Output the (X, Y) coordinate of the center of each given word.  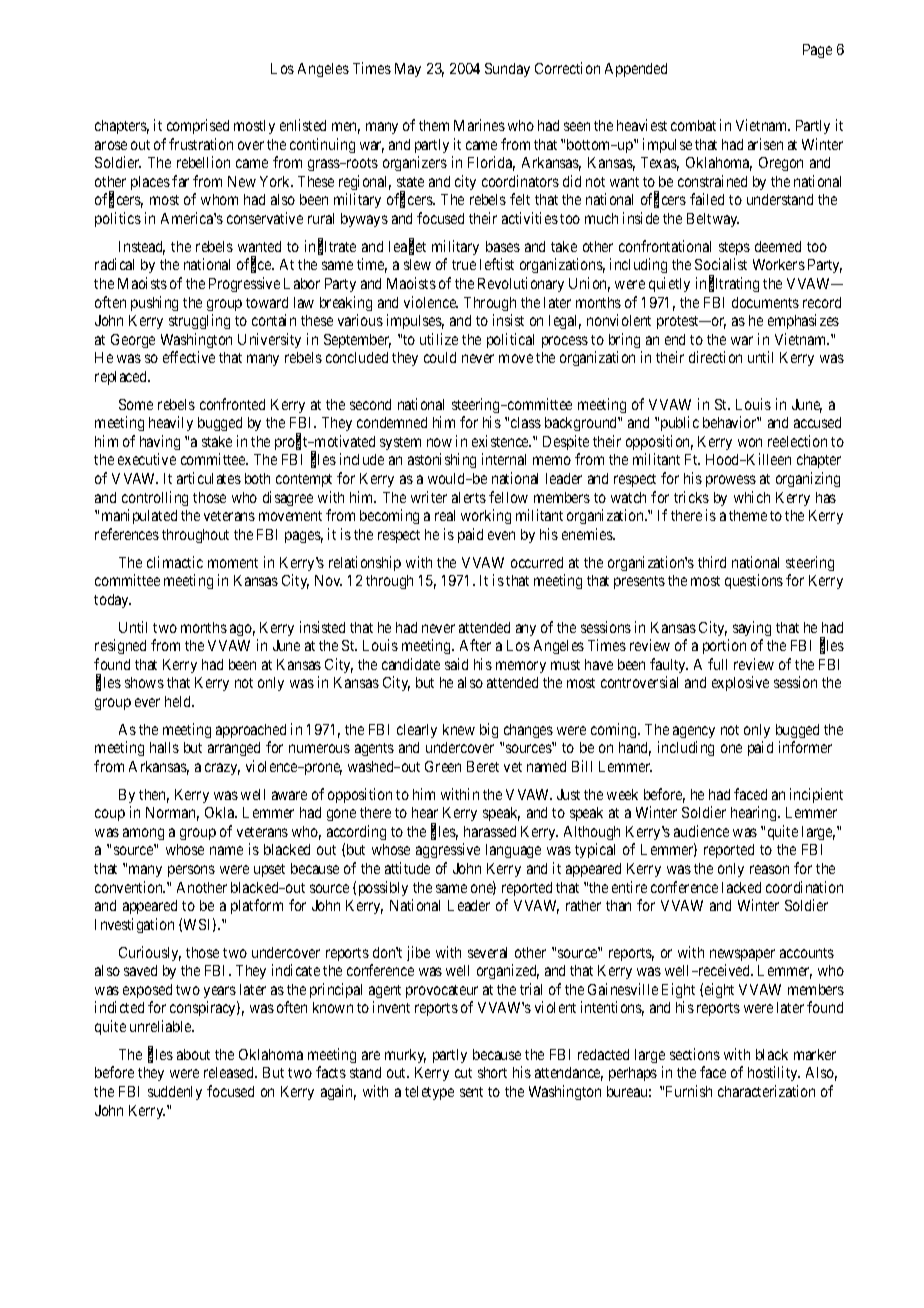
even (501, 535)
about (193, 1054)
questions (754, 581)
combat (693, 125)
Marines (479, 125)
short (492, 1072)
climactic (175, 562)
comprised (198, 126)
